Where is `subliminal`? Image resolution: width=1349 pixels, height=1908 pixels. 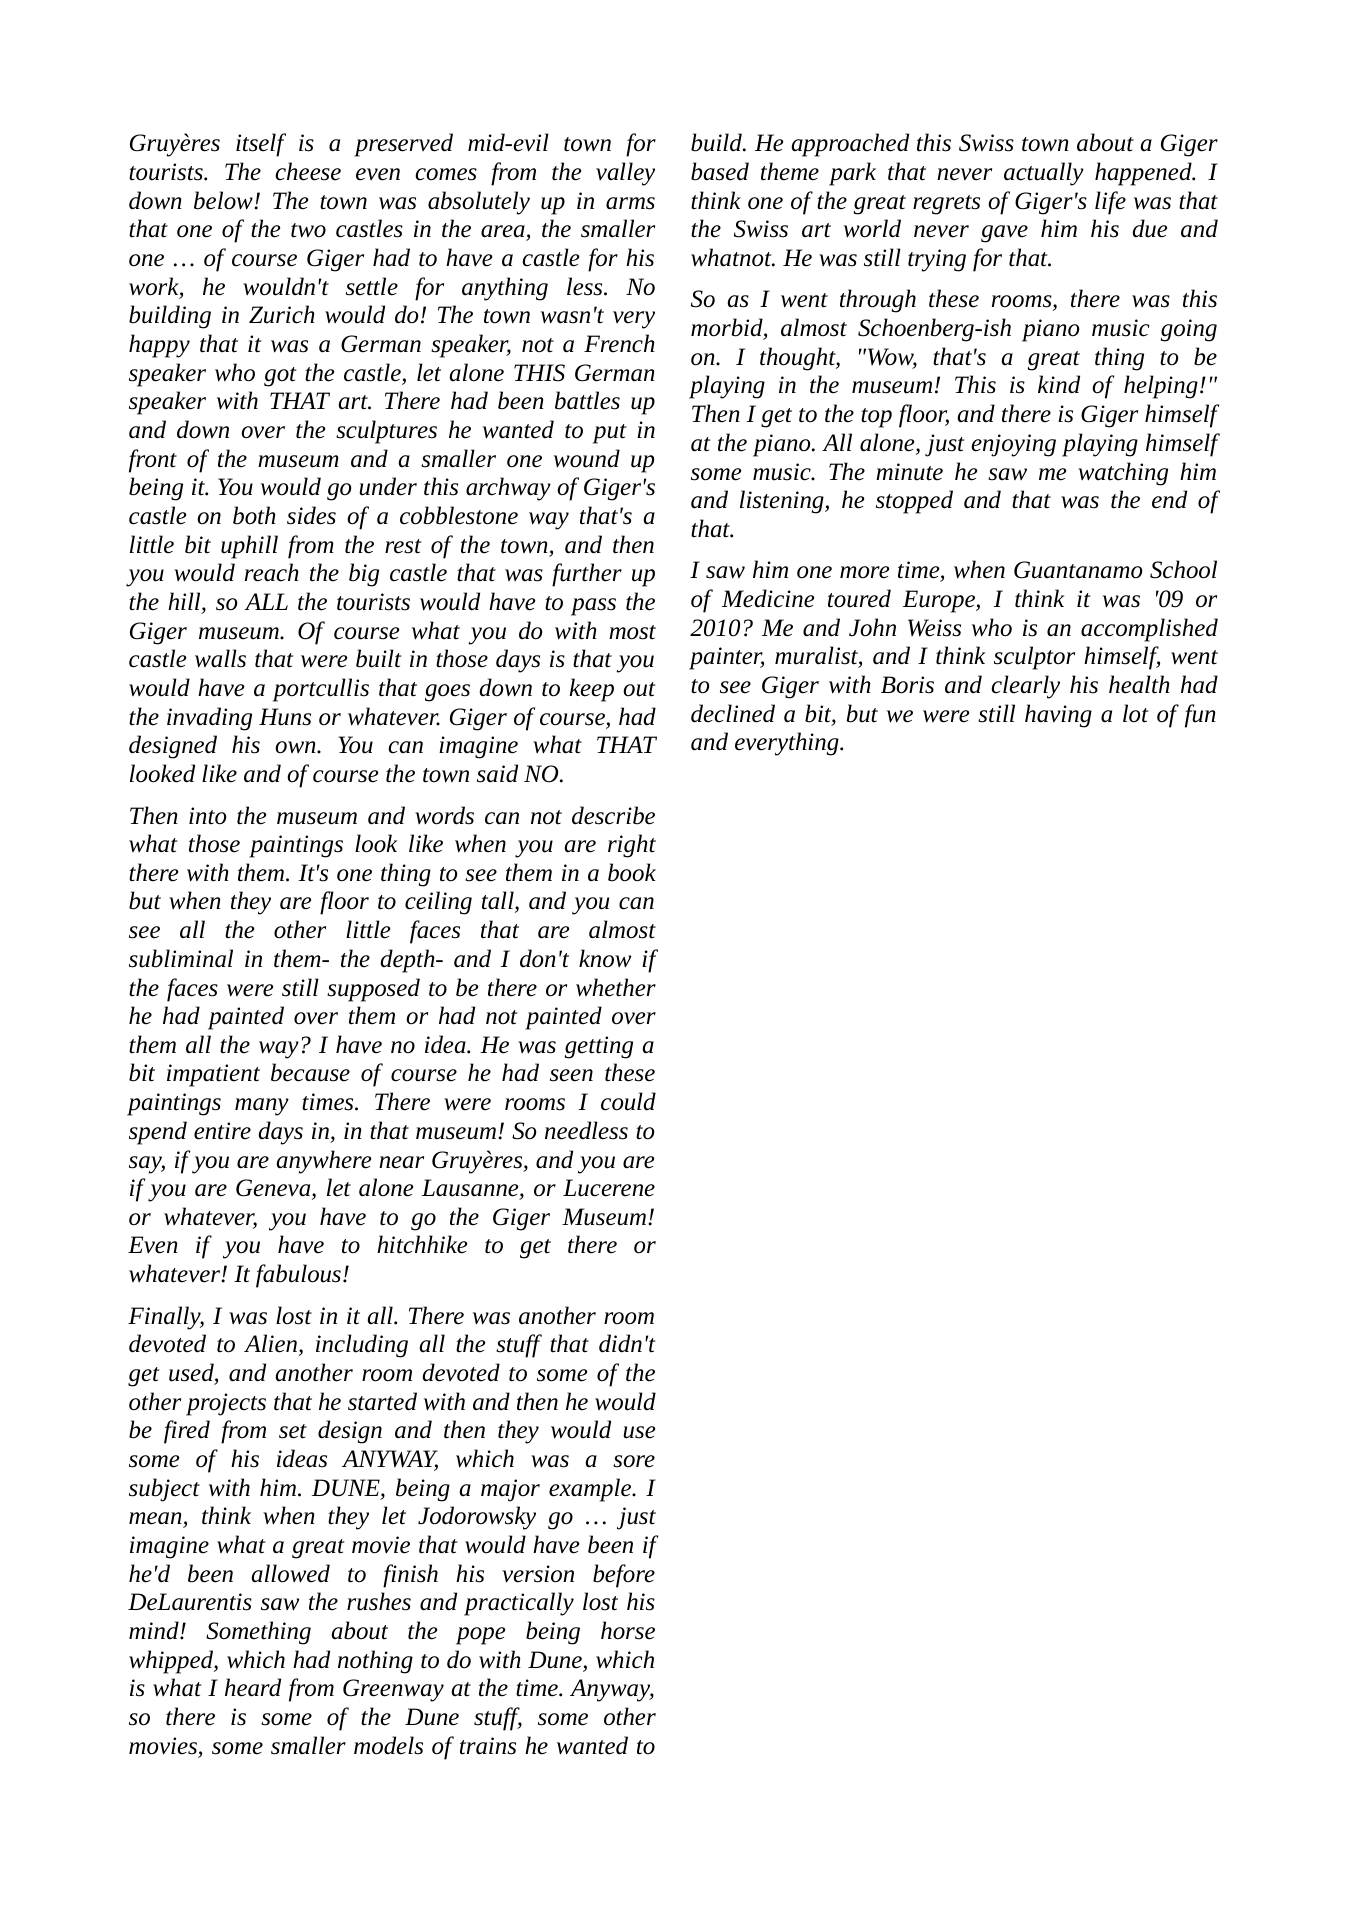
subliminal is located at coordinates (181, 958).
